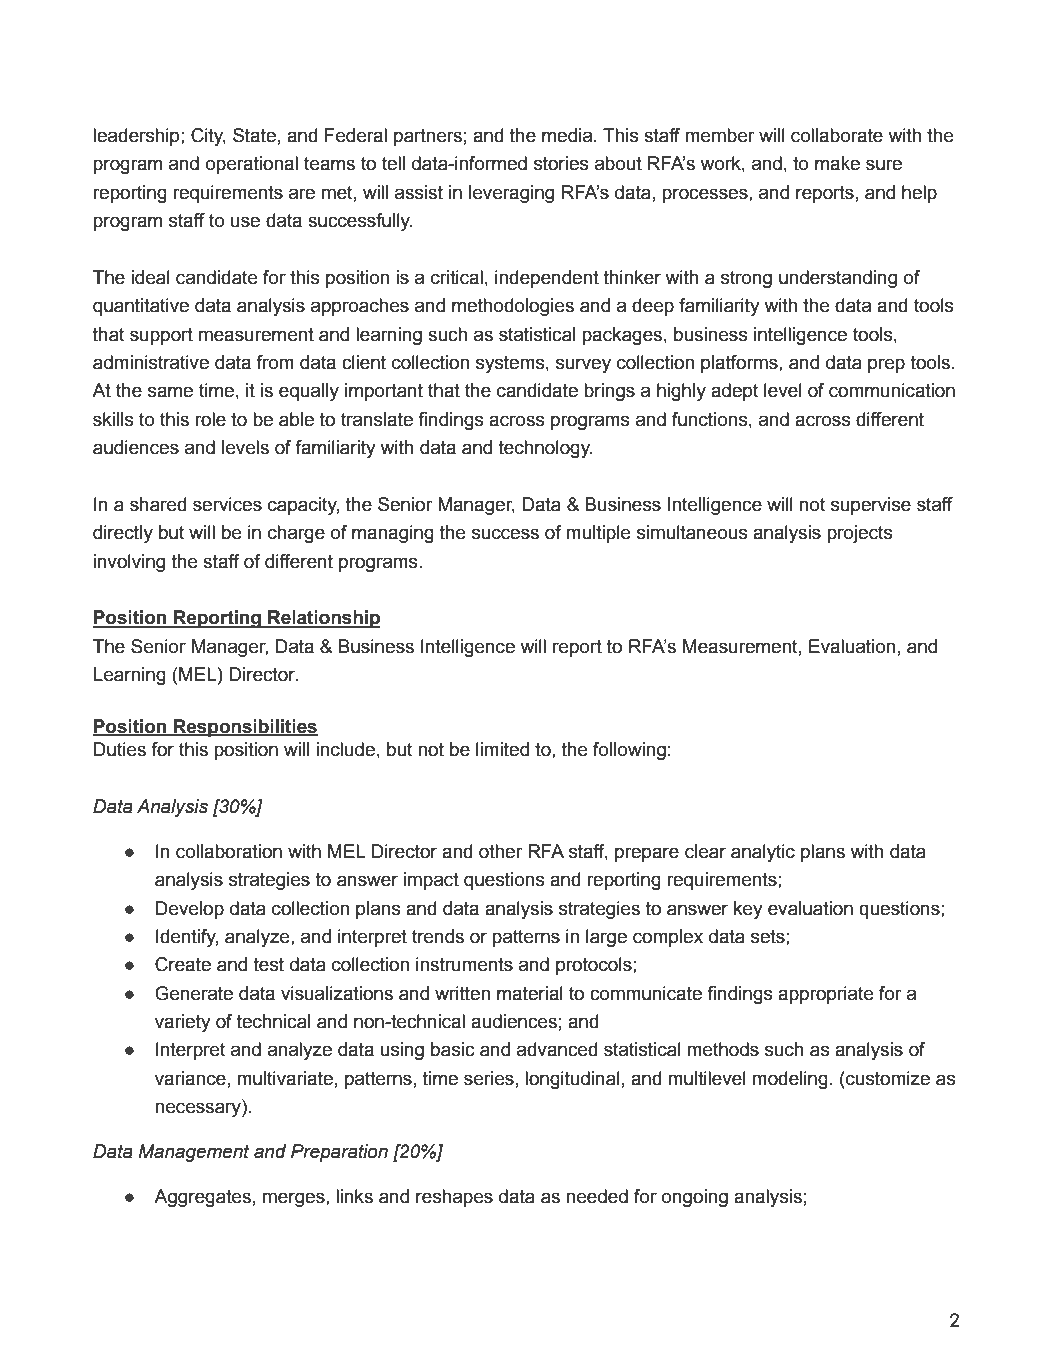  What do you see at coordinates (511, 194) in the page?
I see `leveraging` at bounding box center [511, 194].
